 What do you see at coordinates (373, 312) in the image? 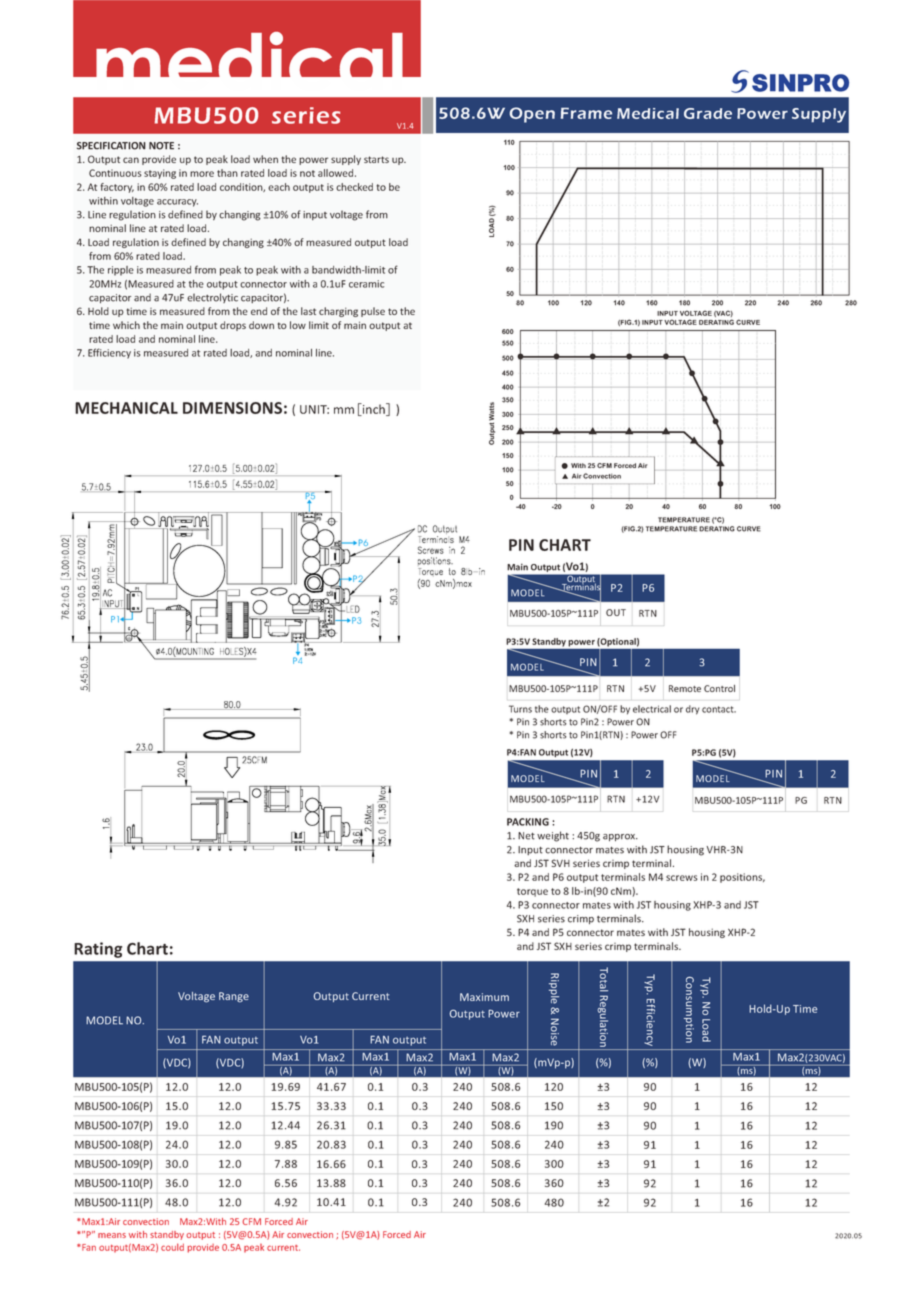
I see `pulse` at bounding box center [373, 312].
